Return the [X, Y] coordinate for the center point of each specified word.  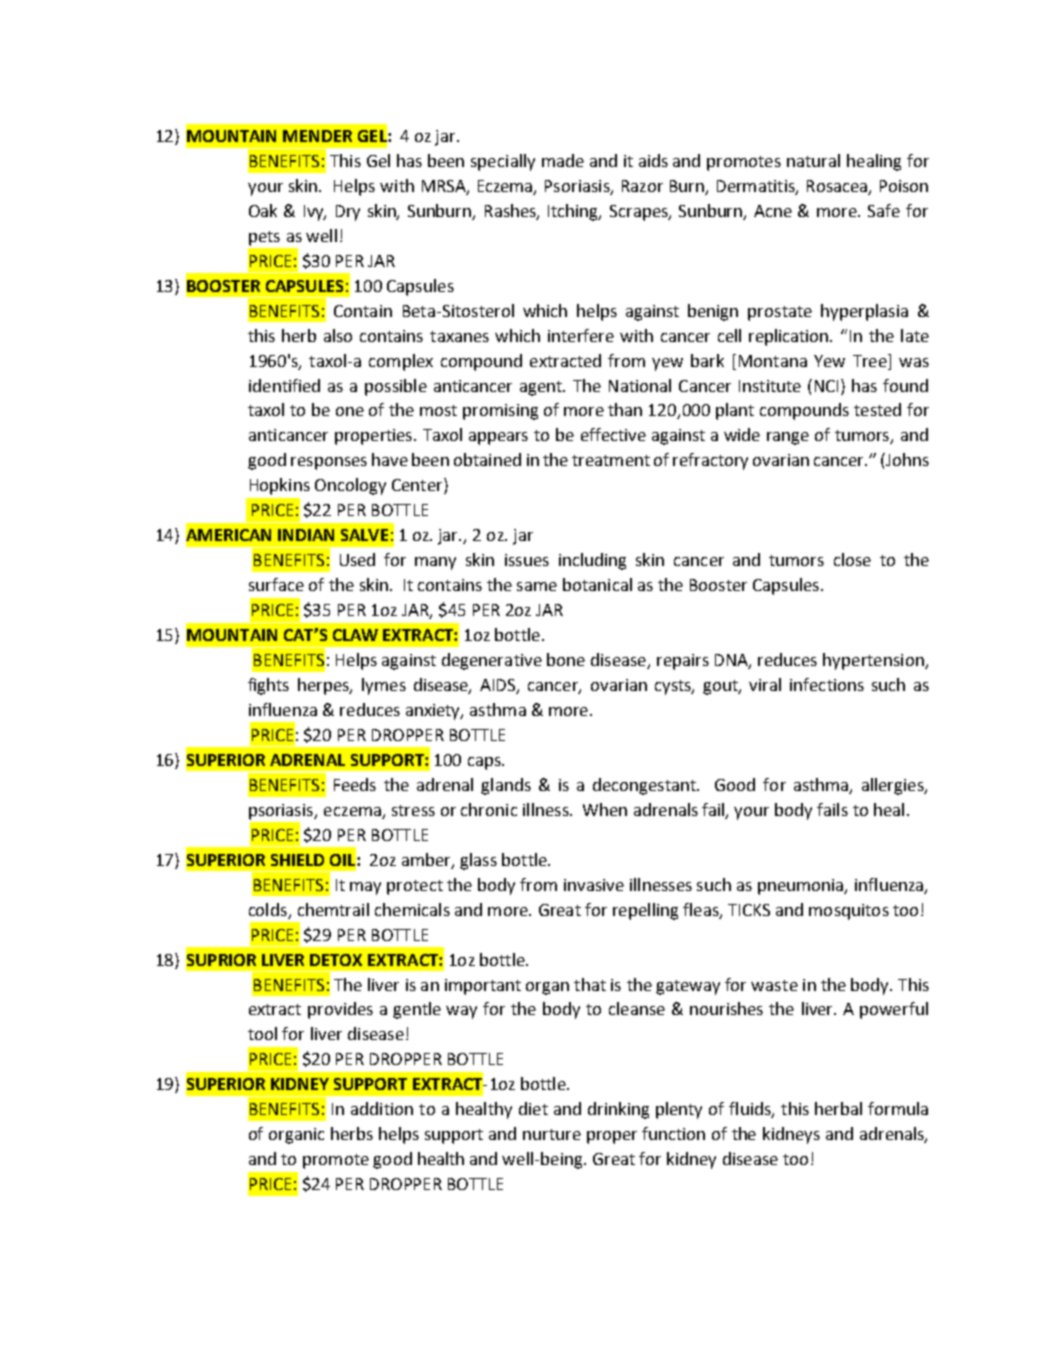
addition [382, 1108]
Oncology [350, 486]
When [605, 809]
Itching [574, 212]
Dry [348, 213]
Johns [906, 459]
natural [813, 160]
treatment [611, 460]
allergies [894, 786]
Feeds [355, 784]
